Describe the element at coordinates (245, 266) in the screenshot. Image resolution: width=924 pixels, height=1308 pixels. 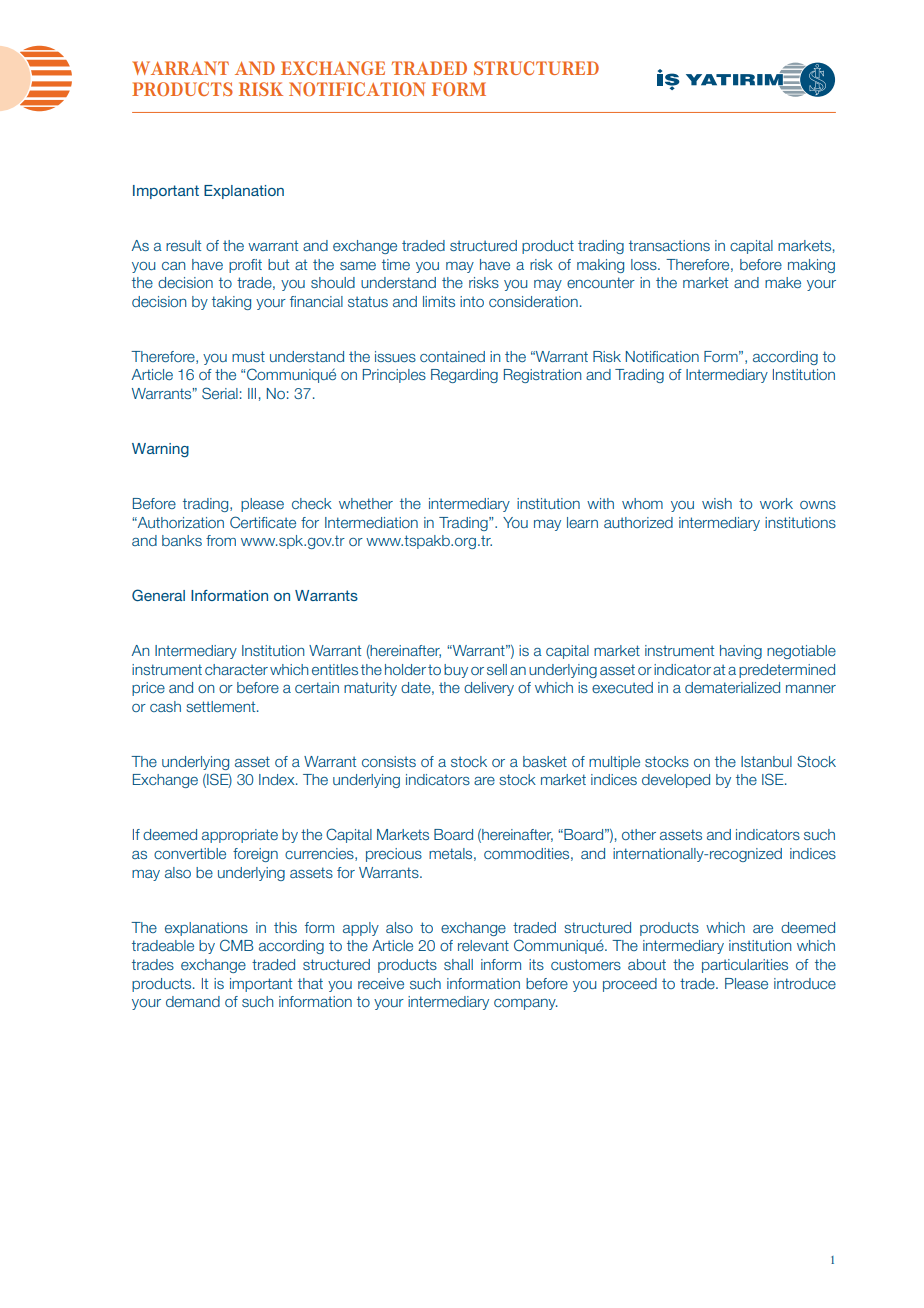
I see `profit` at that location.
